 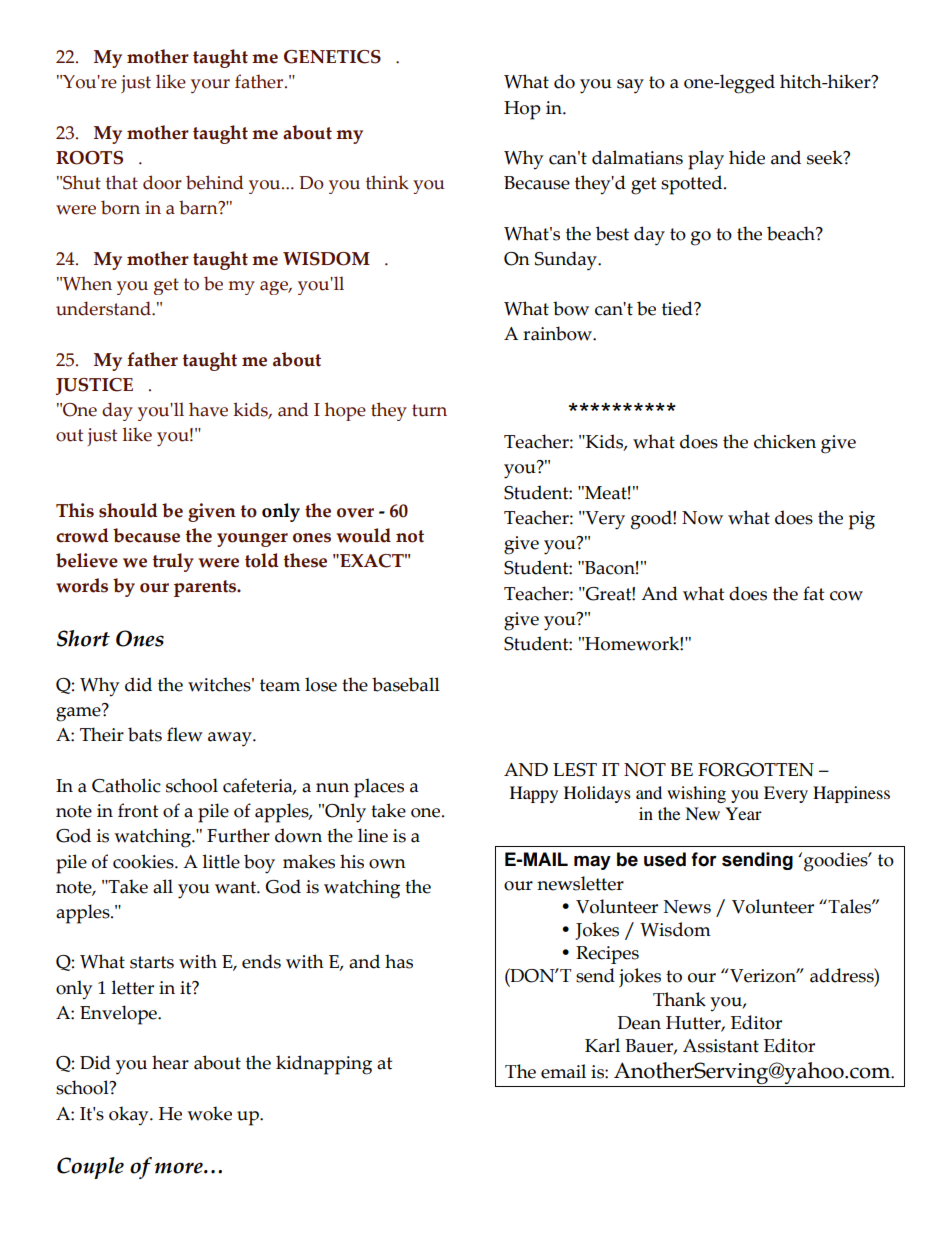 What do you see at coordinates (846, 596) in the image?
I see `cow` at bounding box center [846, 596].
